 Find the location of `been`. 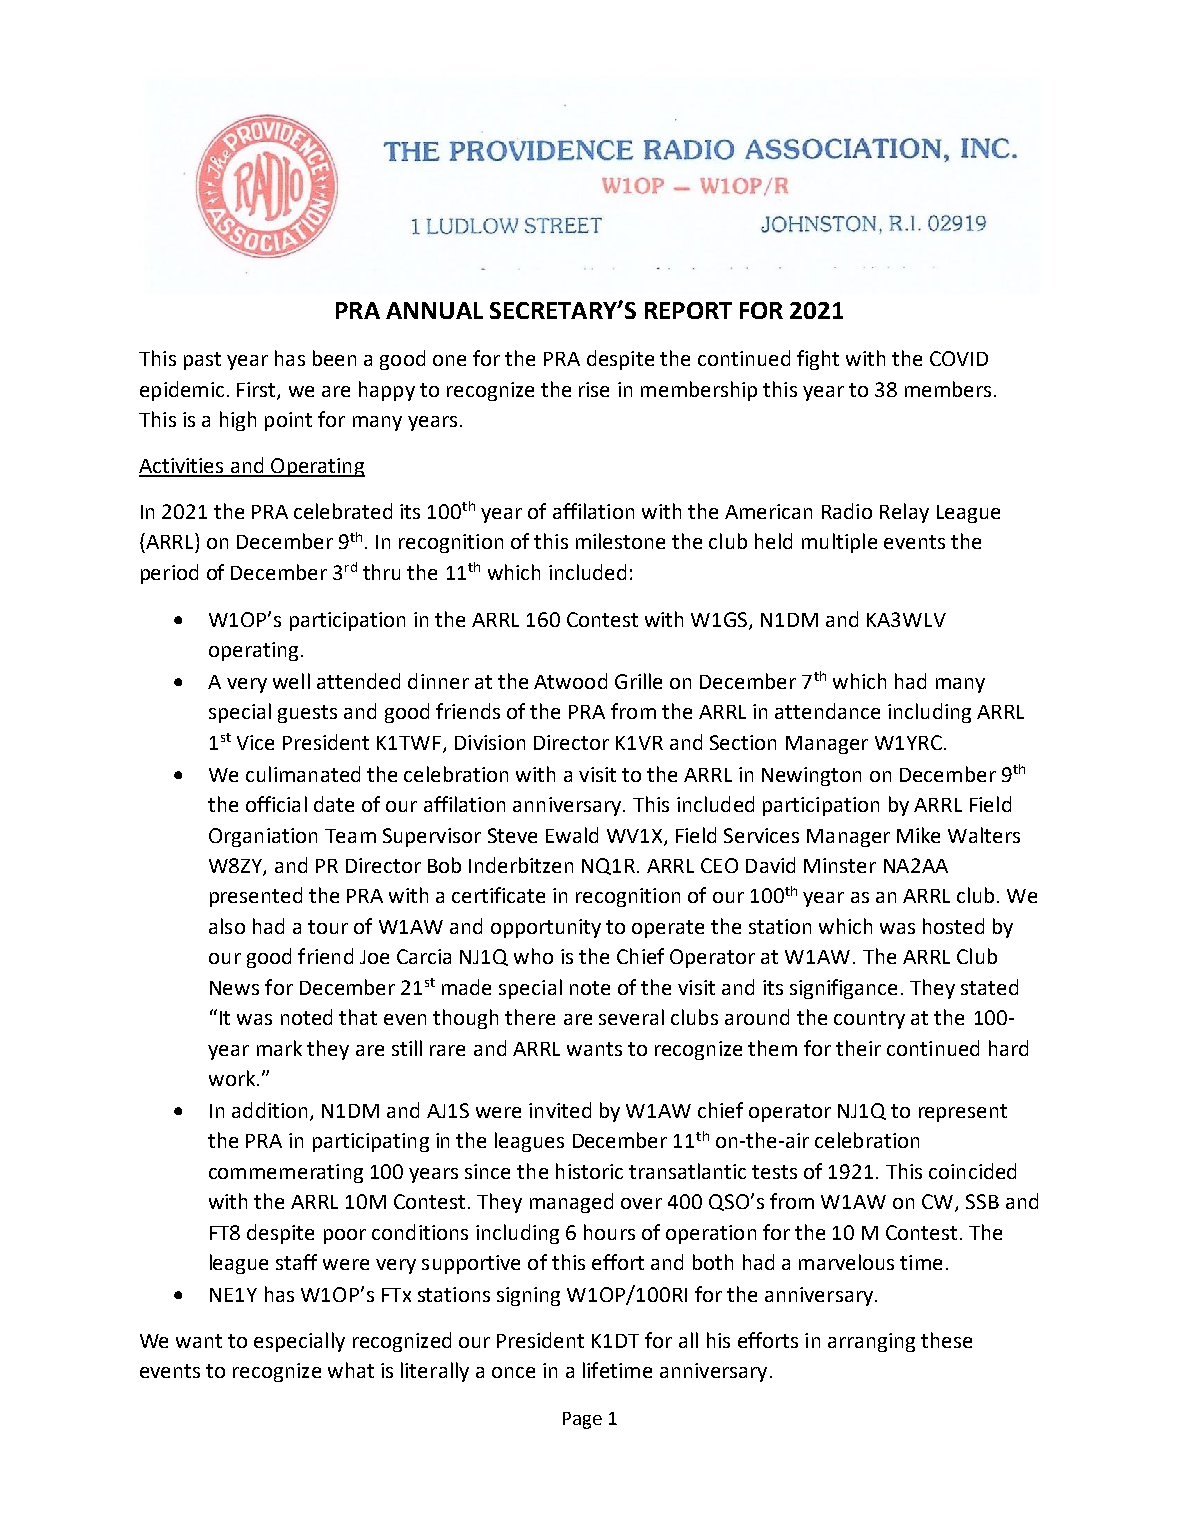

been is located at coordinates (334, 358).
